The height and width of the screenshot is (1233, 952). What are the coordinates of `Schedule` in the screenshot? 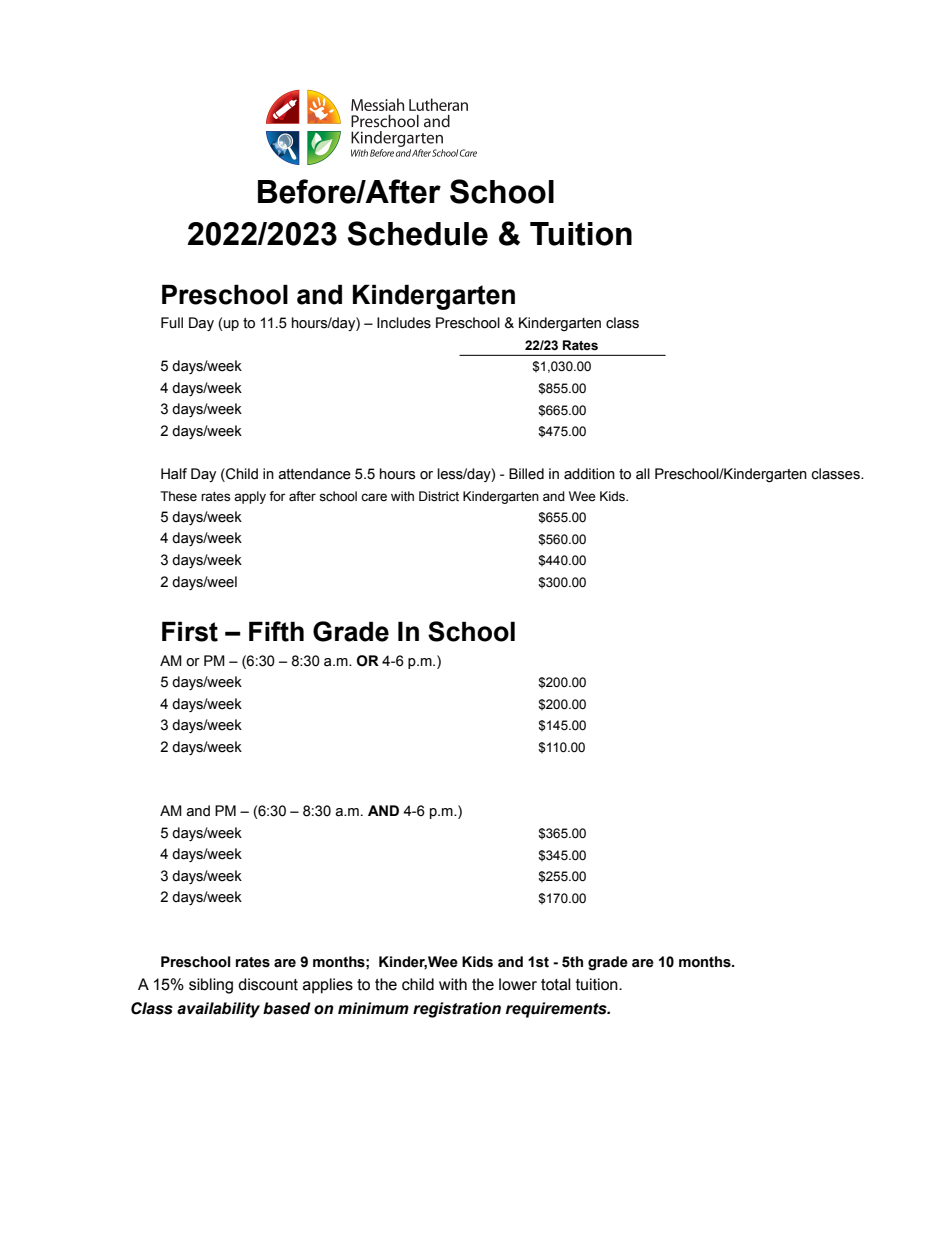 It's located at (418, 233).
